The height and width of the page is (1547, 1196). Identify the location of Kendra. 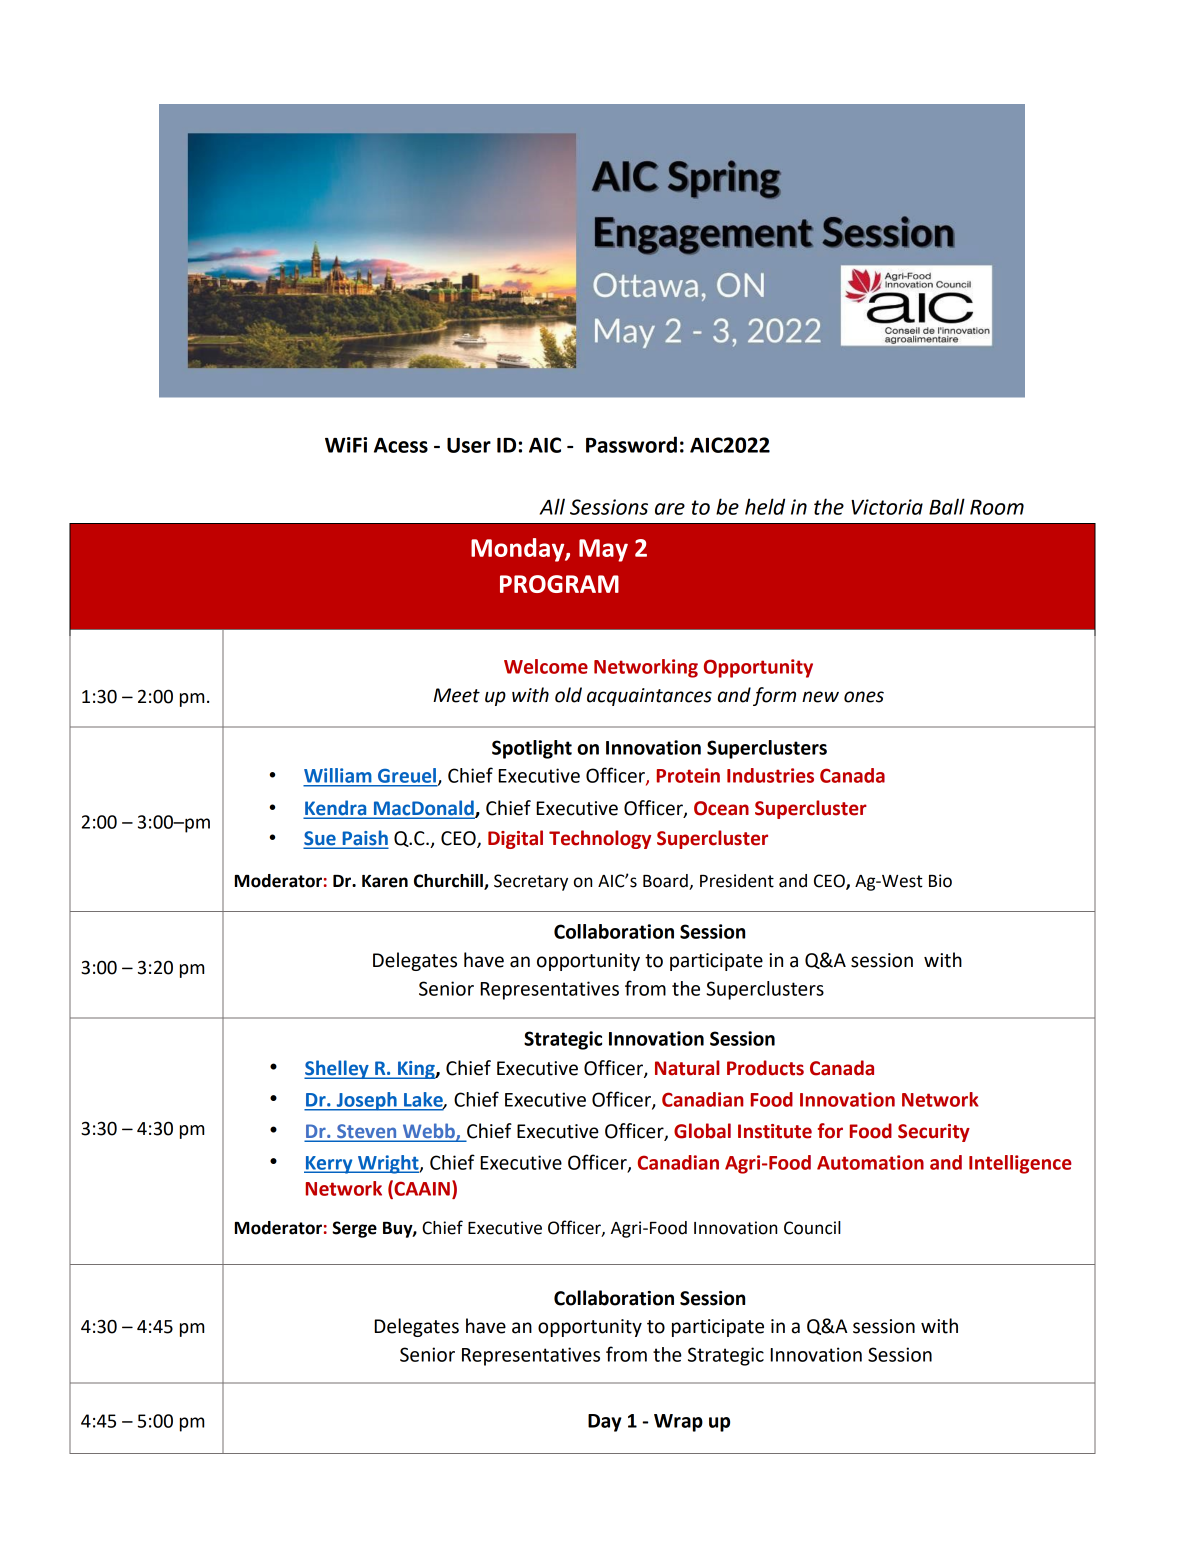
(336, 809).
